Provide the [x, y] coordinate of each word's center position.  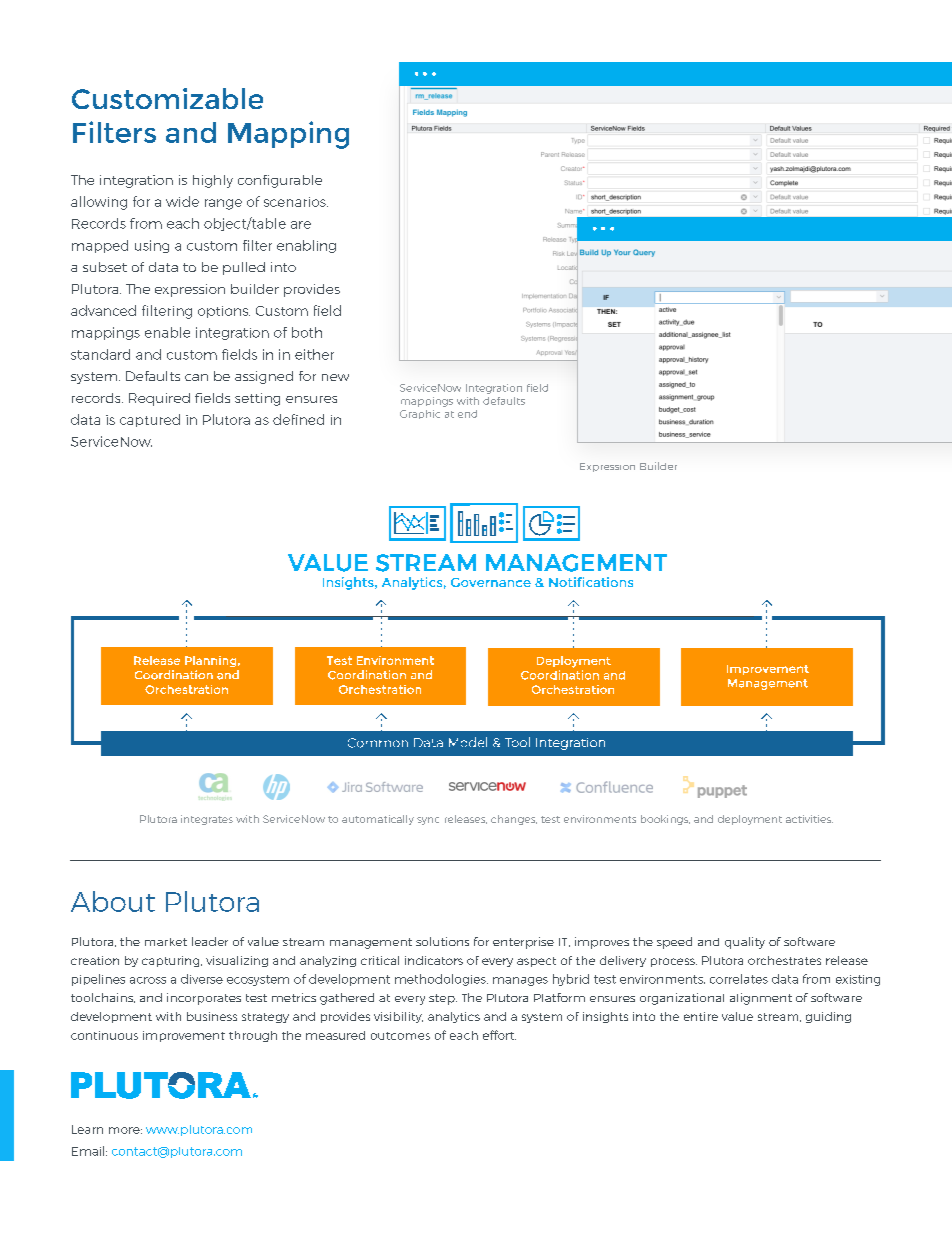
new [335, 377]
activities [809, 819]
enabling [306, 246]
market [166, 942]
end [467, 414]
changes [514, 820]
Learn [87, 1129]
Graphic [420, 414]
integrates [207, 820]
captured [150, 420]
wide [182, 201]
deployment [750, 820]
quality [745, 943]
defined [298, 419]
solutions [442, 941]
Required [159, 399]
